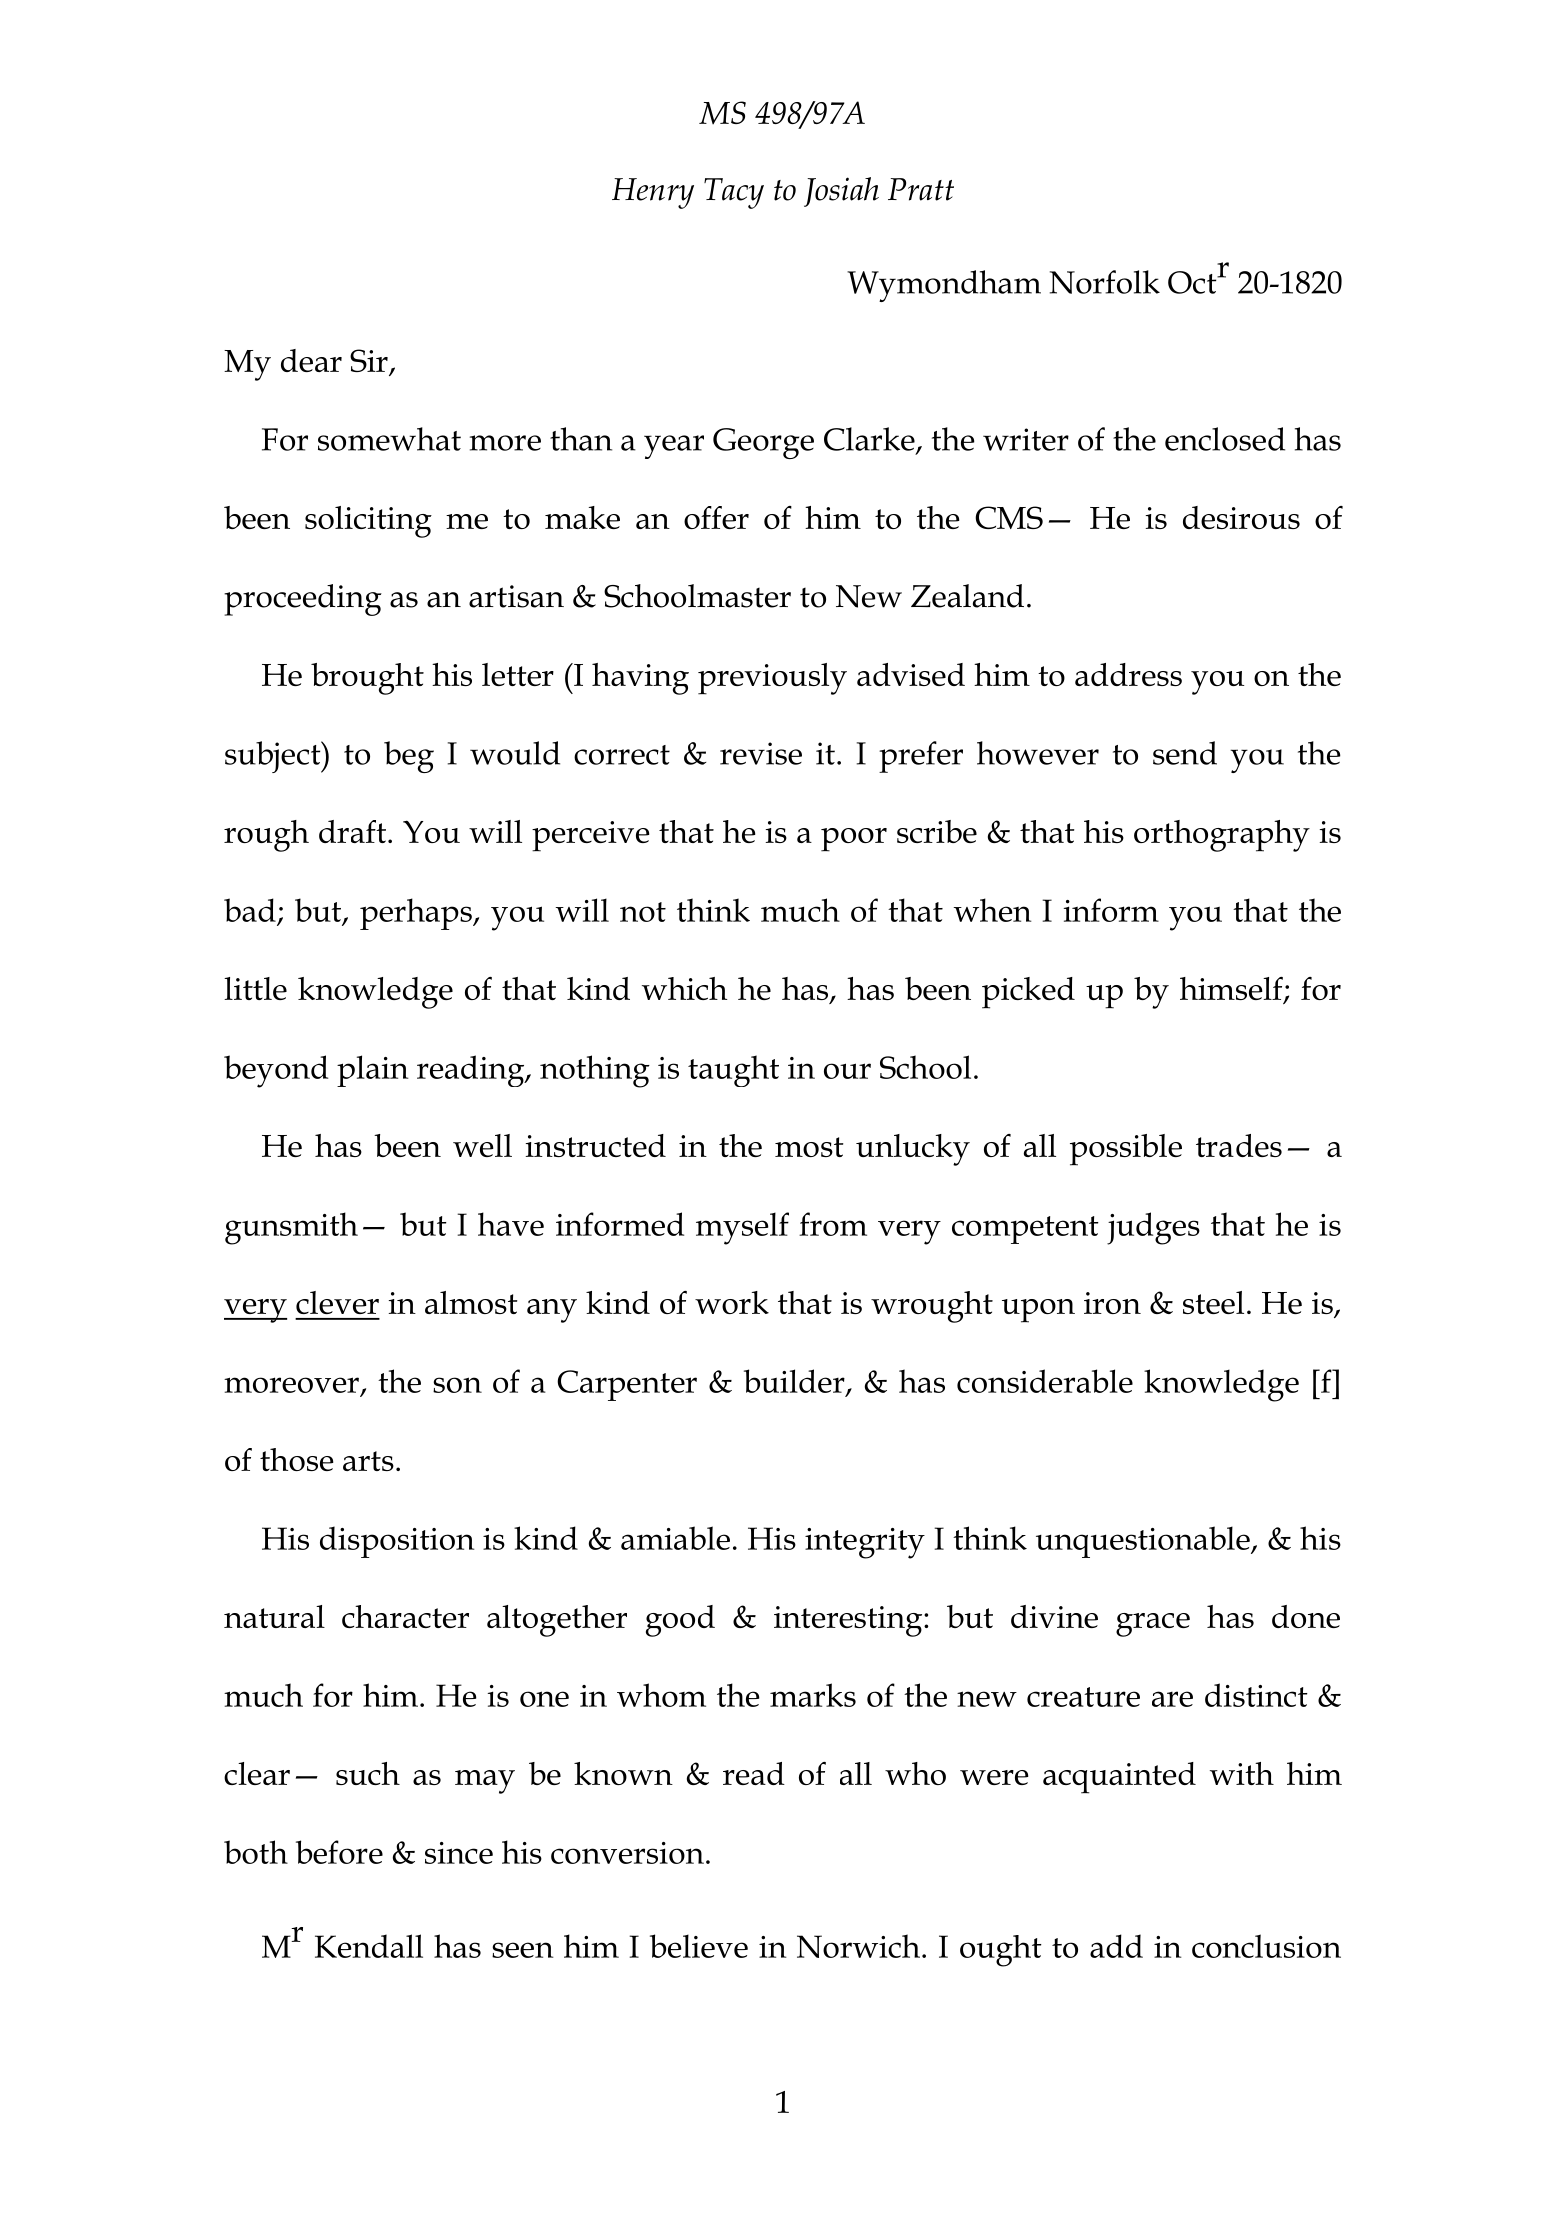 Image resolution: width=1566 pixels, height=2216 pixels. I want to click on believe, so click(699, 1946).
